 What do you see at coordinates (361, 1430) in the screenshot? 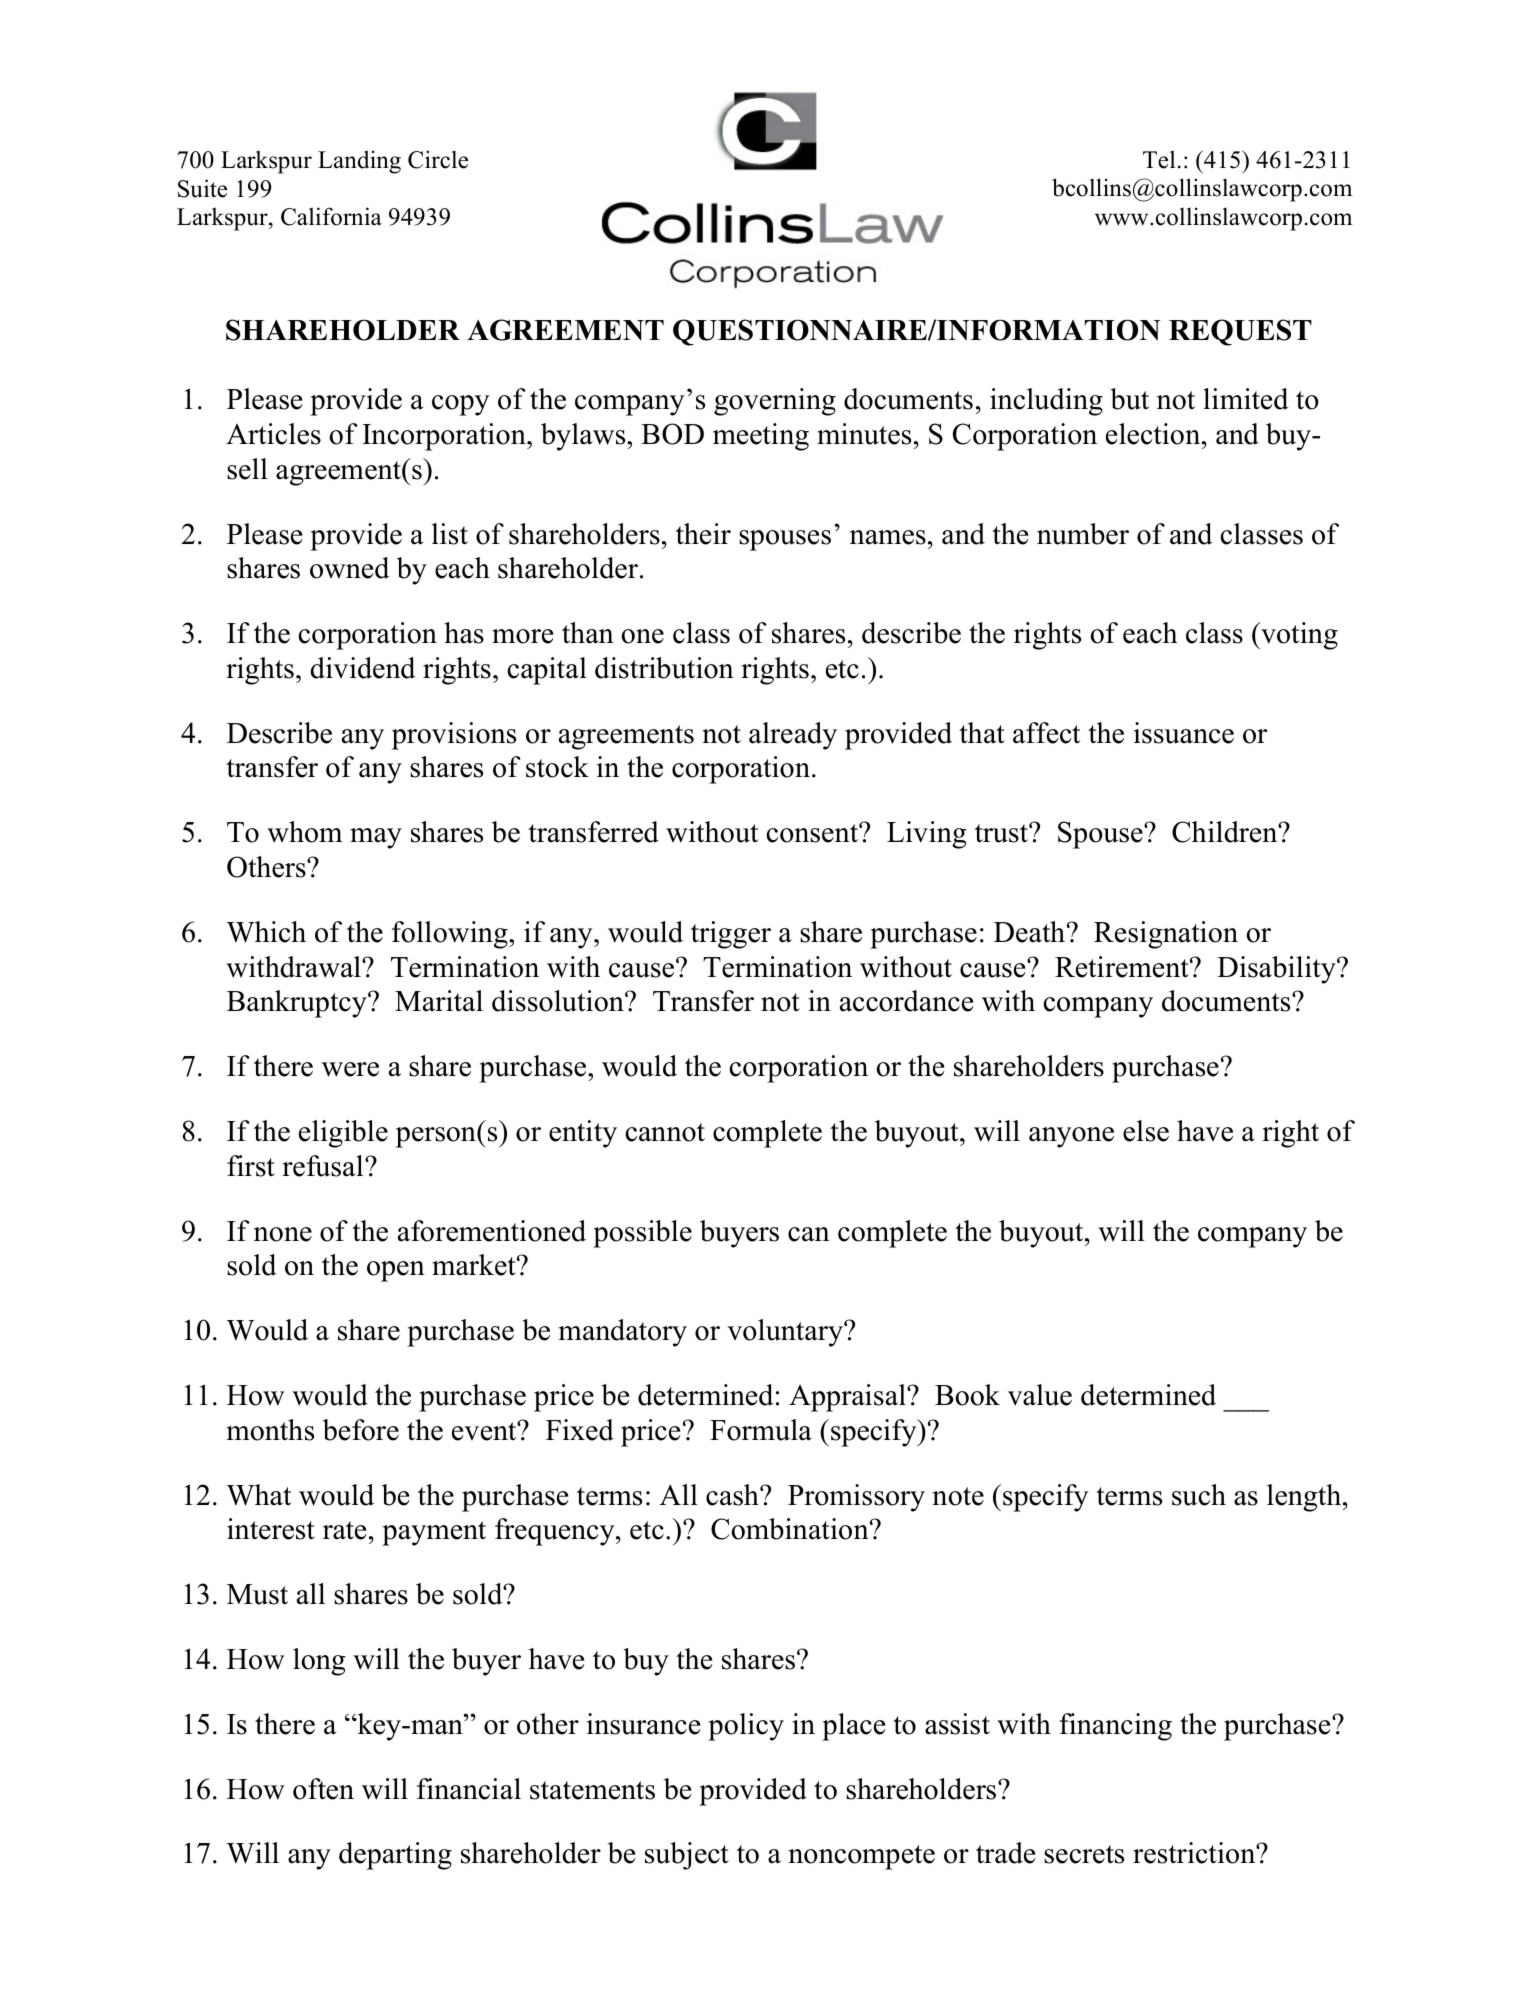
I see `before` at bounding box center [361, 1430].
